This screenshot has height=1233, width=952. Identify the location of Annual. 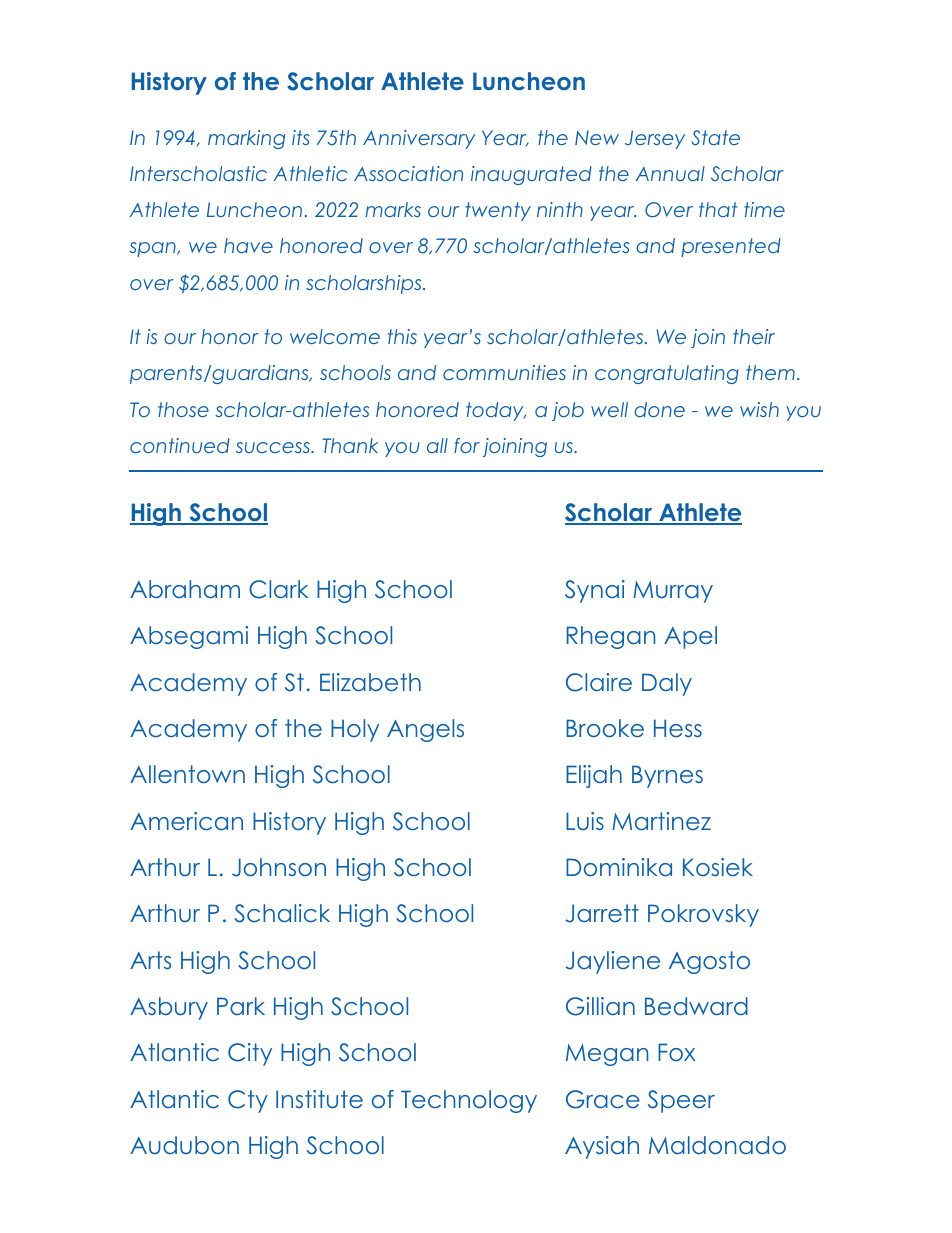
(670, 173).
